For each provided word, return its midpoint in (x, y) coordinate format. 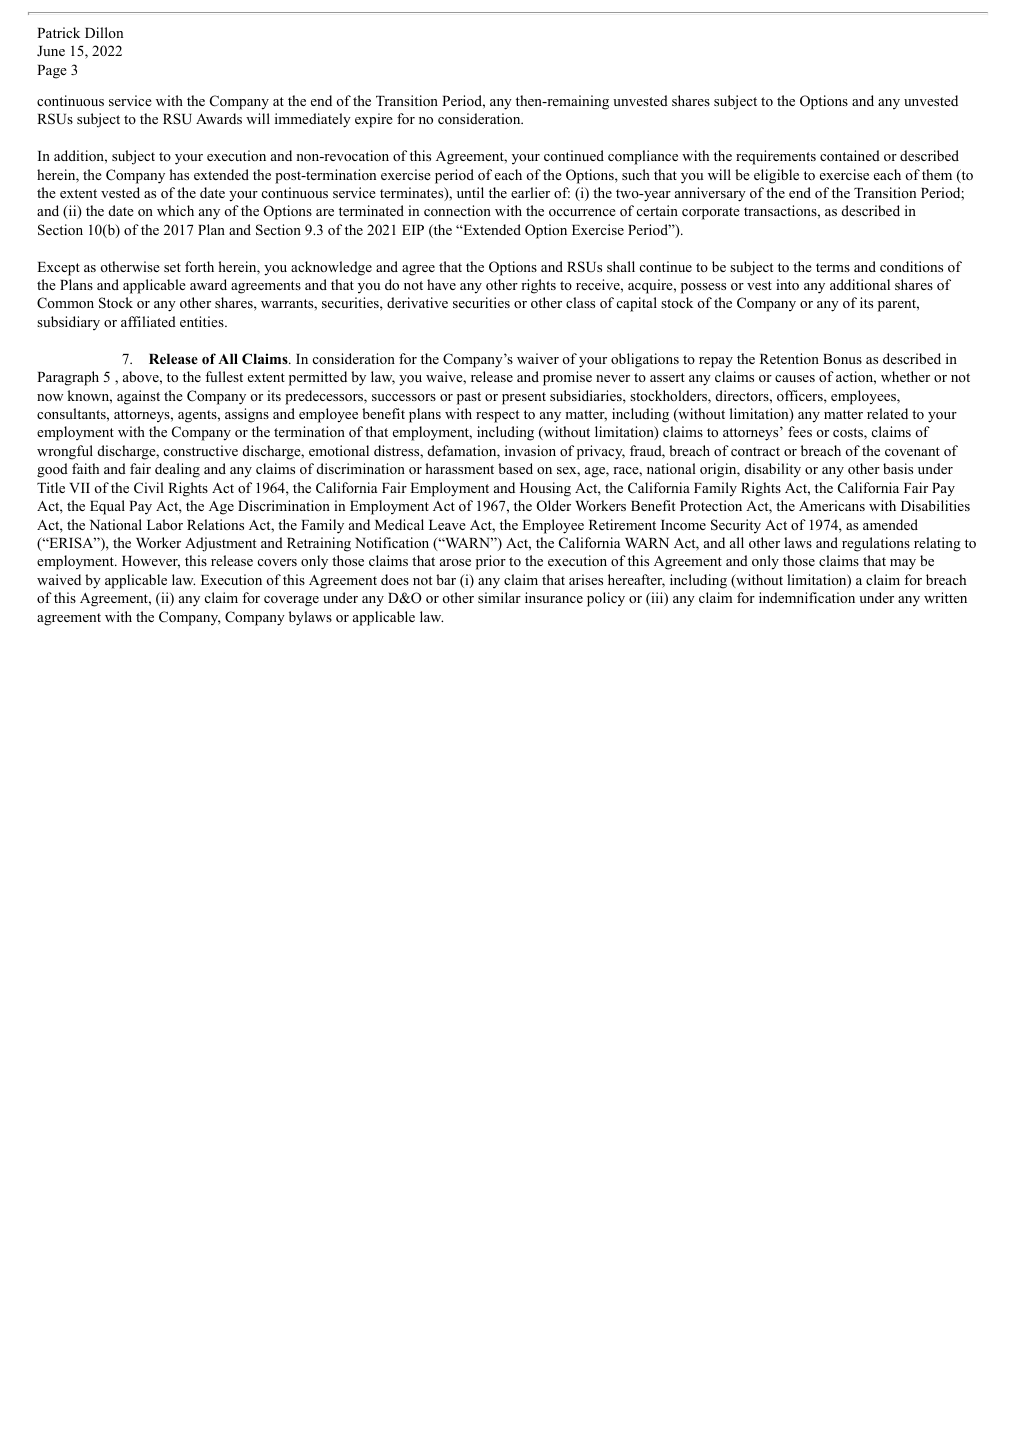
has (179, 174)
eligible (776, 176)
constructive (201, 450)
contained (850, 155)
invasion (530, 450)
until (470, 192)
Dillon (104, 32)
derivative (417, 302)
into (787, 284)
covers (277, 562)
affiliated (148, 321)
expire (374, 120)
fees (800, 431)
